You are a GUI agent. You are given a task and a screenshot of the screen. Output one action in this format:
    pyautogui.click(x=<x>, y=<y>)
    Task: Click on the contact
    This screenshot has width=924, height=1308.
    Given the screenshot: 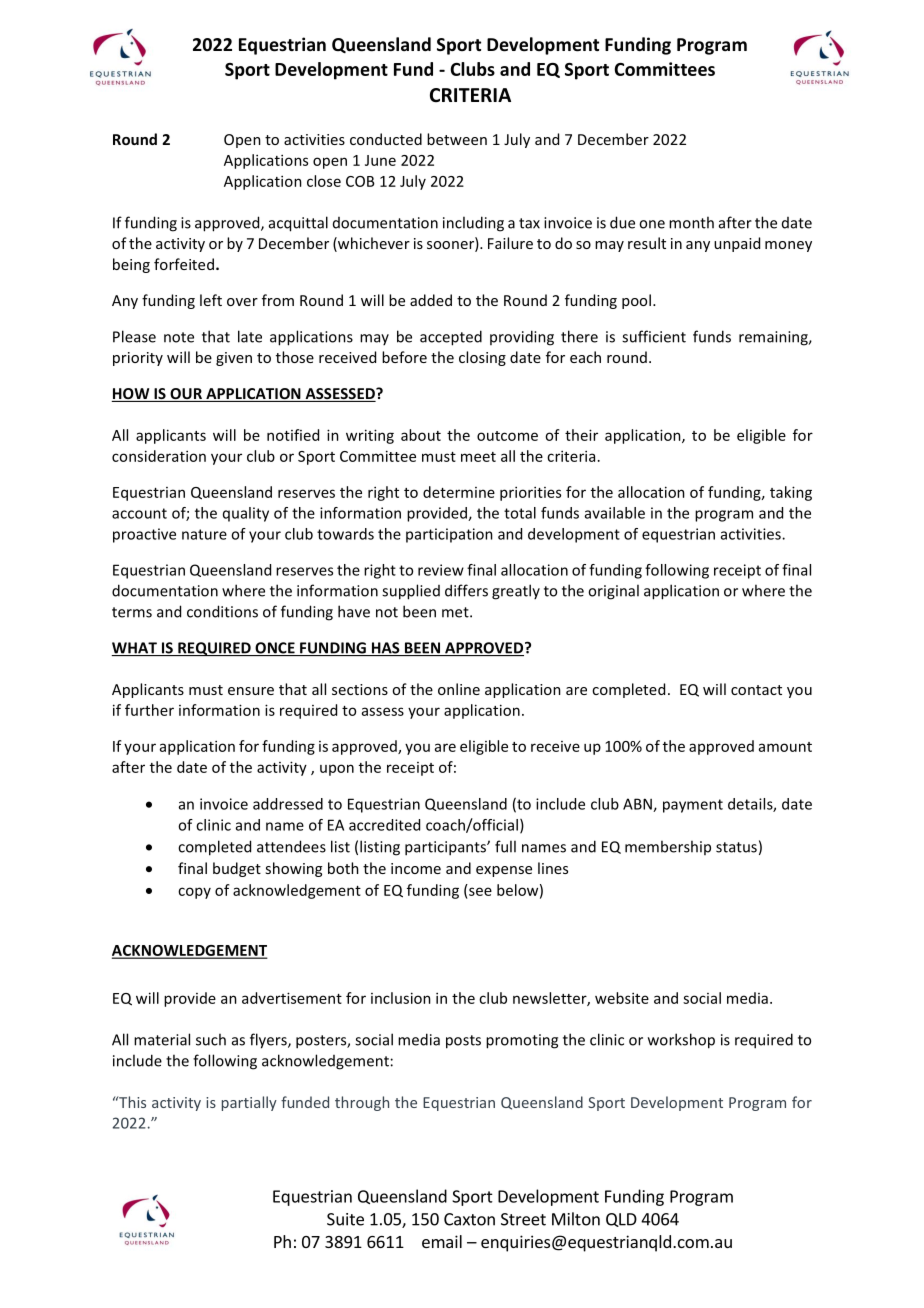 What is the action you would take?
    pyautogui.click(x=756, y=690)
